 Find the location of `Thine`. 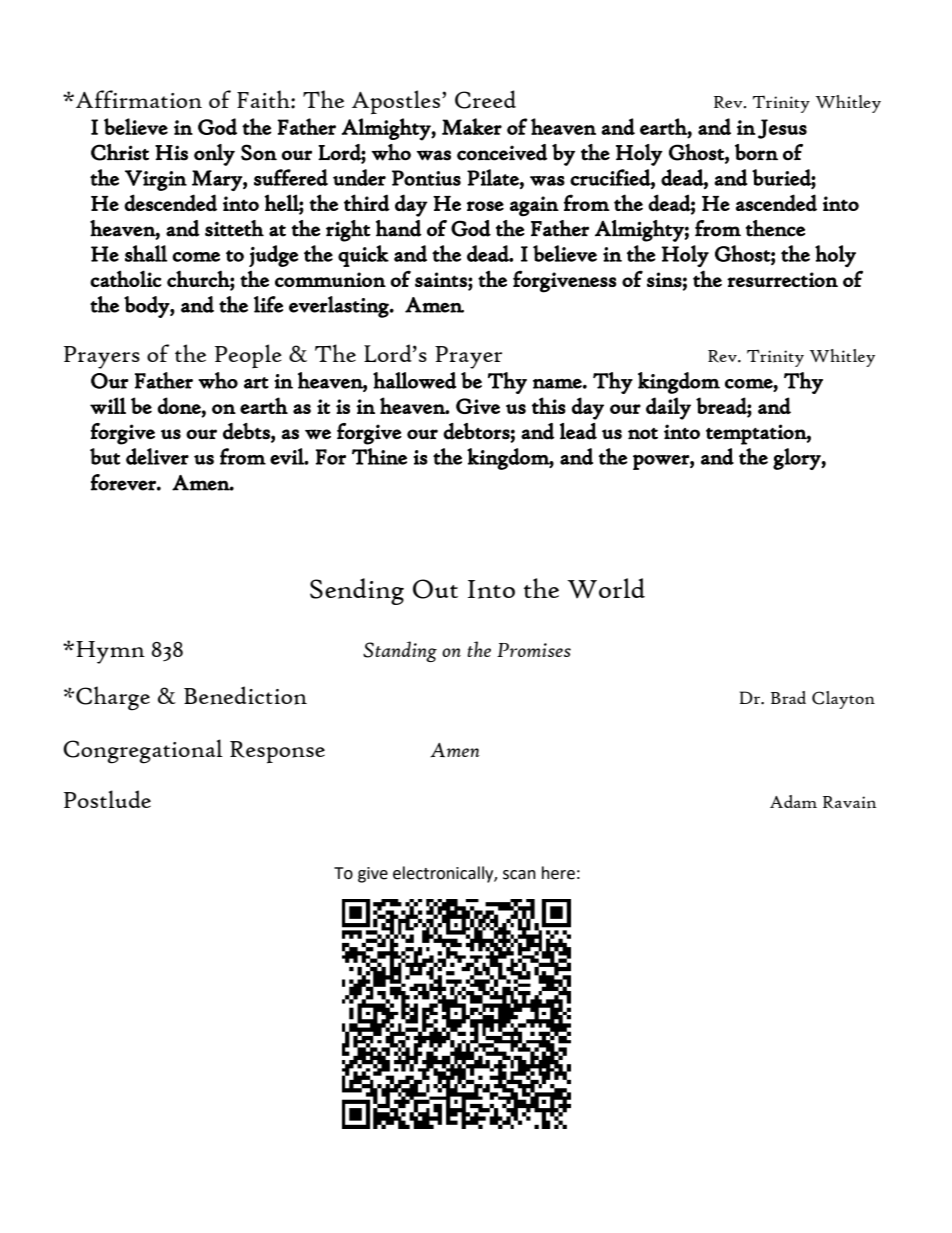

Thine is located at coordinates (379, 456).
